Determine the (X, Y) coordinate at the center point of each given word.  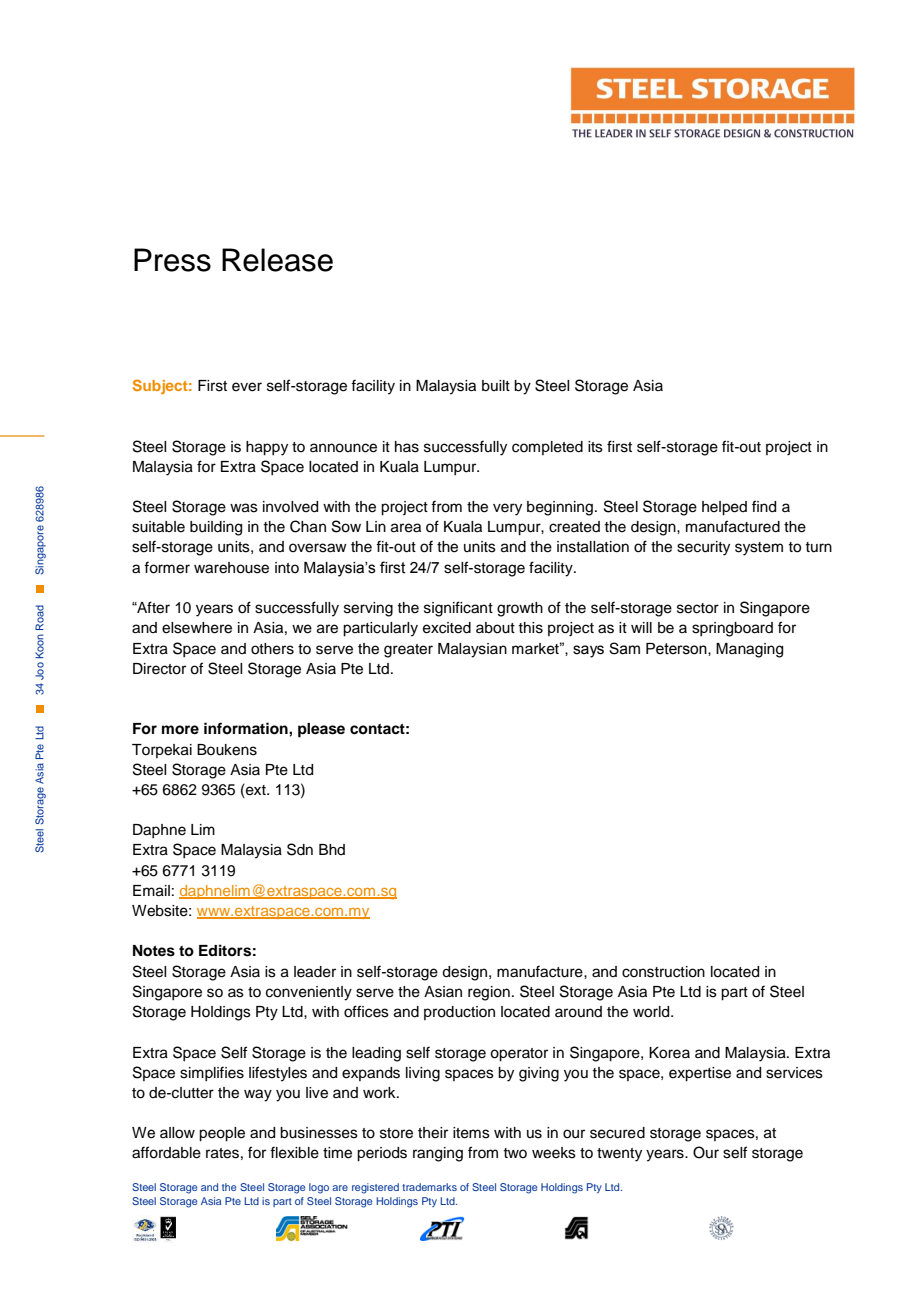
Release (277, 260)
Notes (154, 951)
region (489, 993)
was (244, 508)
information (247, 728)
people (222, 1134)
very (507, 509)
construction (663, 972)
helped (724, 508)
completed (547, 448)
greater (408, 651)
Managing (749, 650)
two (515, 1153)
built (496, 386)
